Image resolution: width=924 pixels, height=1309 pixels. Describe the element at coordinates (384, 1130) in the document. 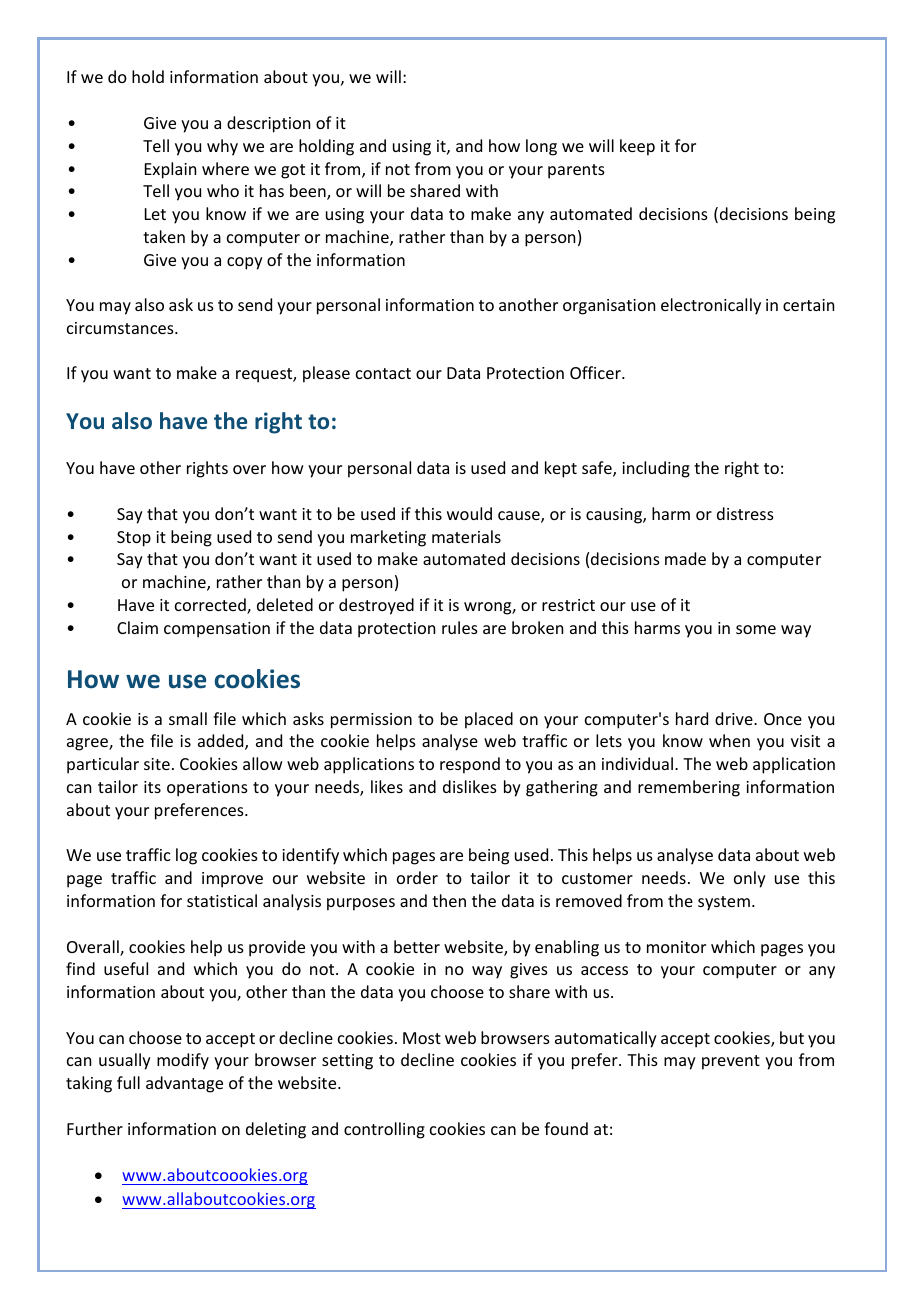

I see `controlling` at that location.
